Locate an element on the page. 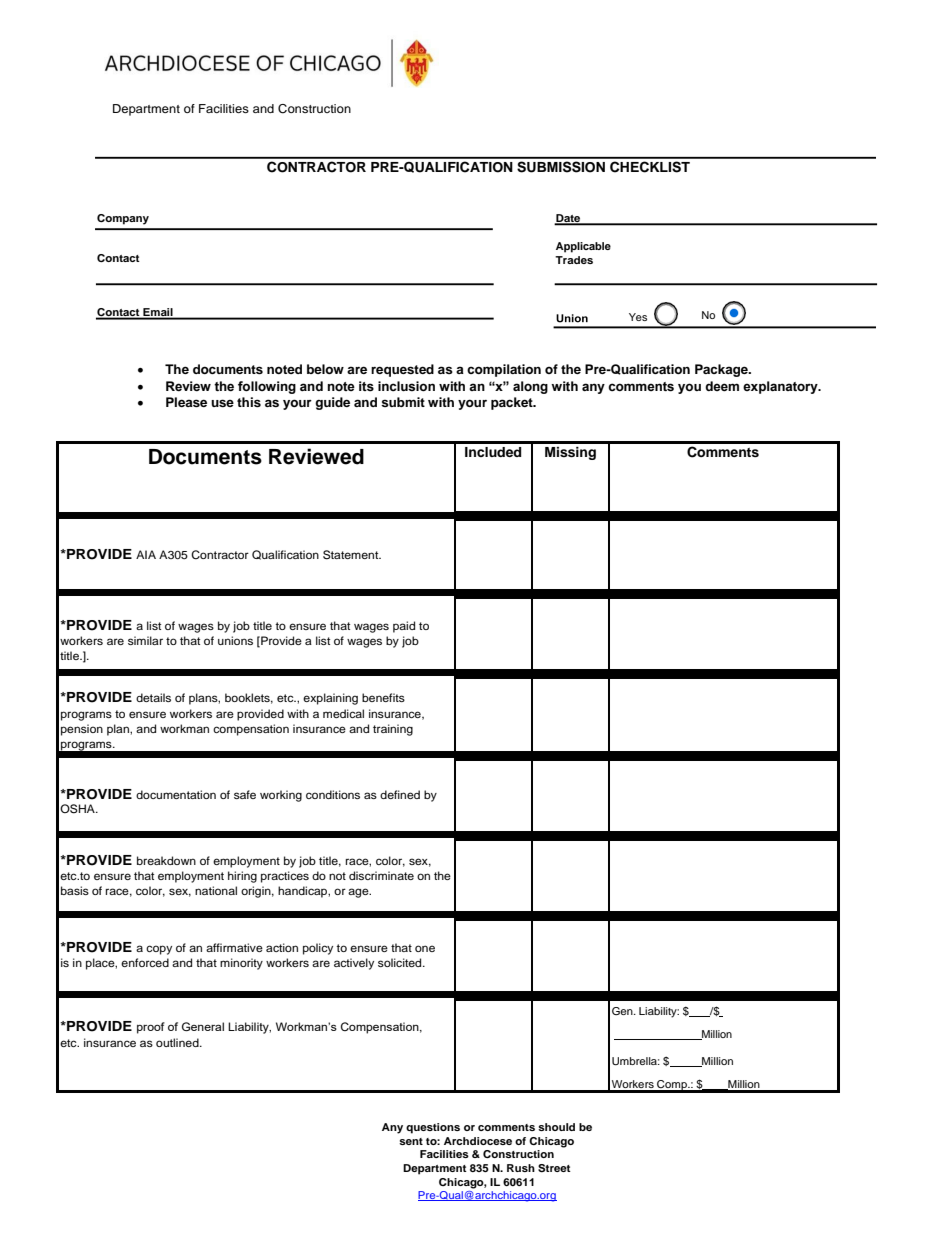 This page has width=952, height=1233. enforced is located at coordinates (145, 962).
